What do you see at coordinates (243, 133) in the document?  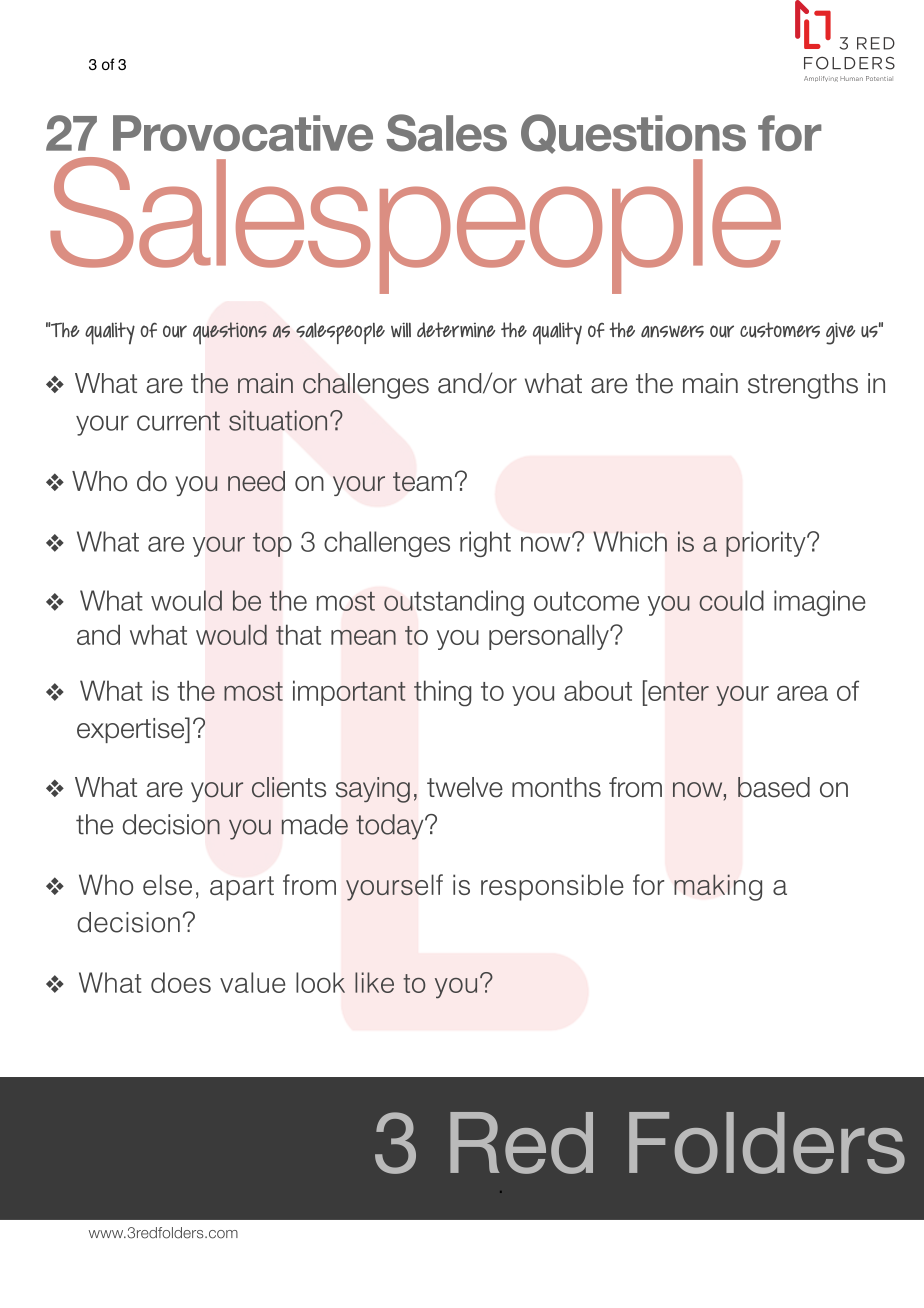 I see `Provocative` at bounding box center [243, 133].
